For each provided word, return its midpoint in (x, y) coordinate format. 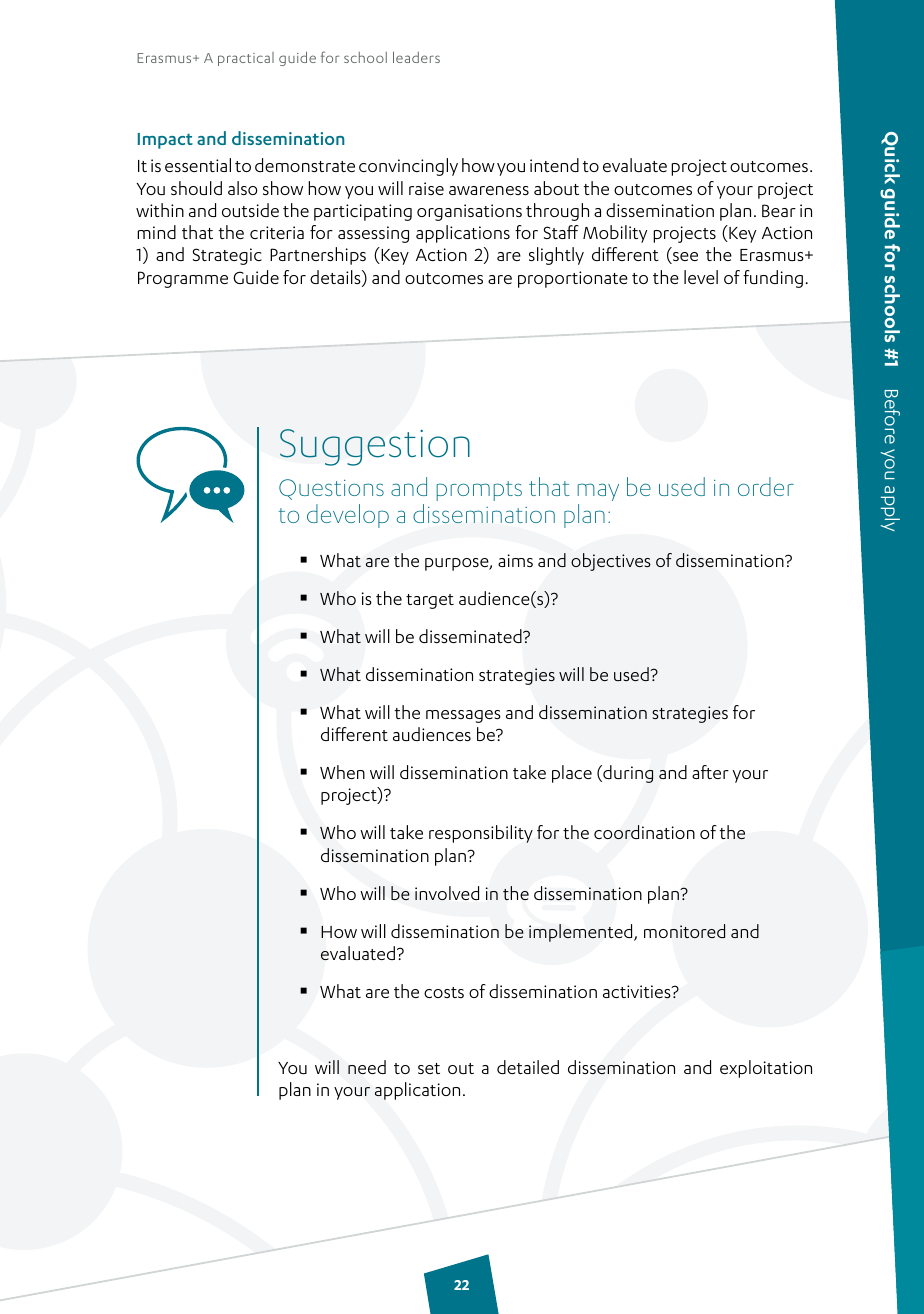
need (367, 1067)
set (429, 1068)
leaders (416, 57)
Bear (779, 210)
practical (246, 59)
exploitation (766, 1069)
